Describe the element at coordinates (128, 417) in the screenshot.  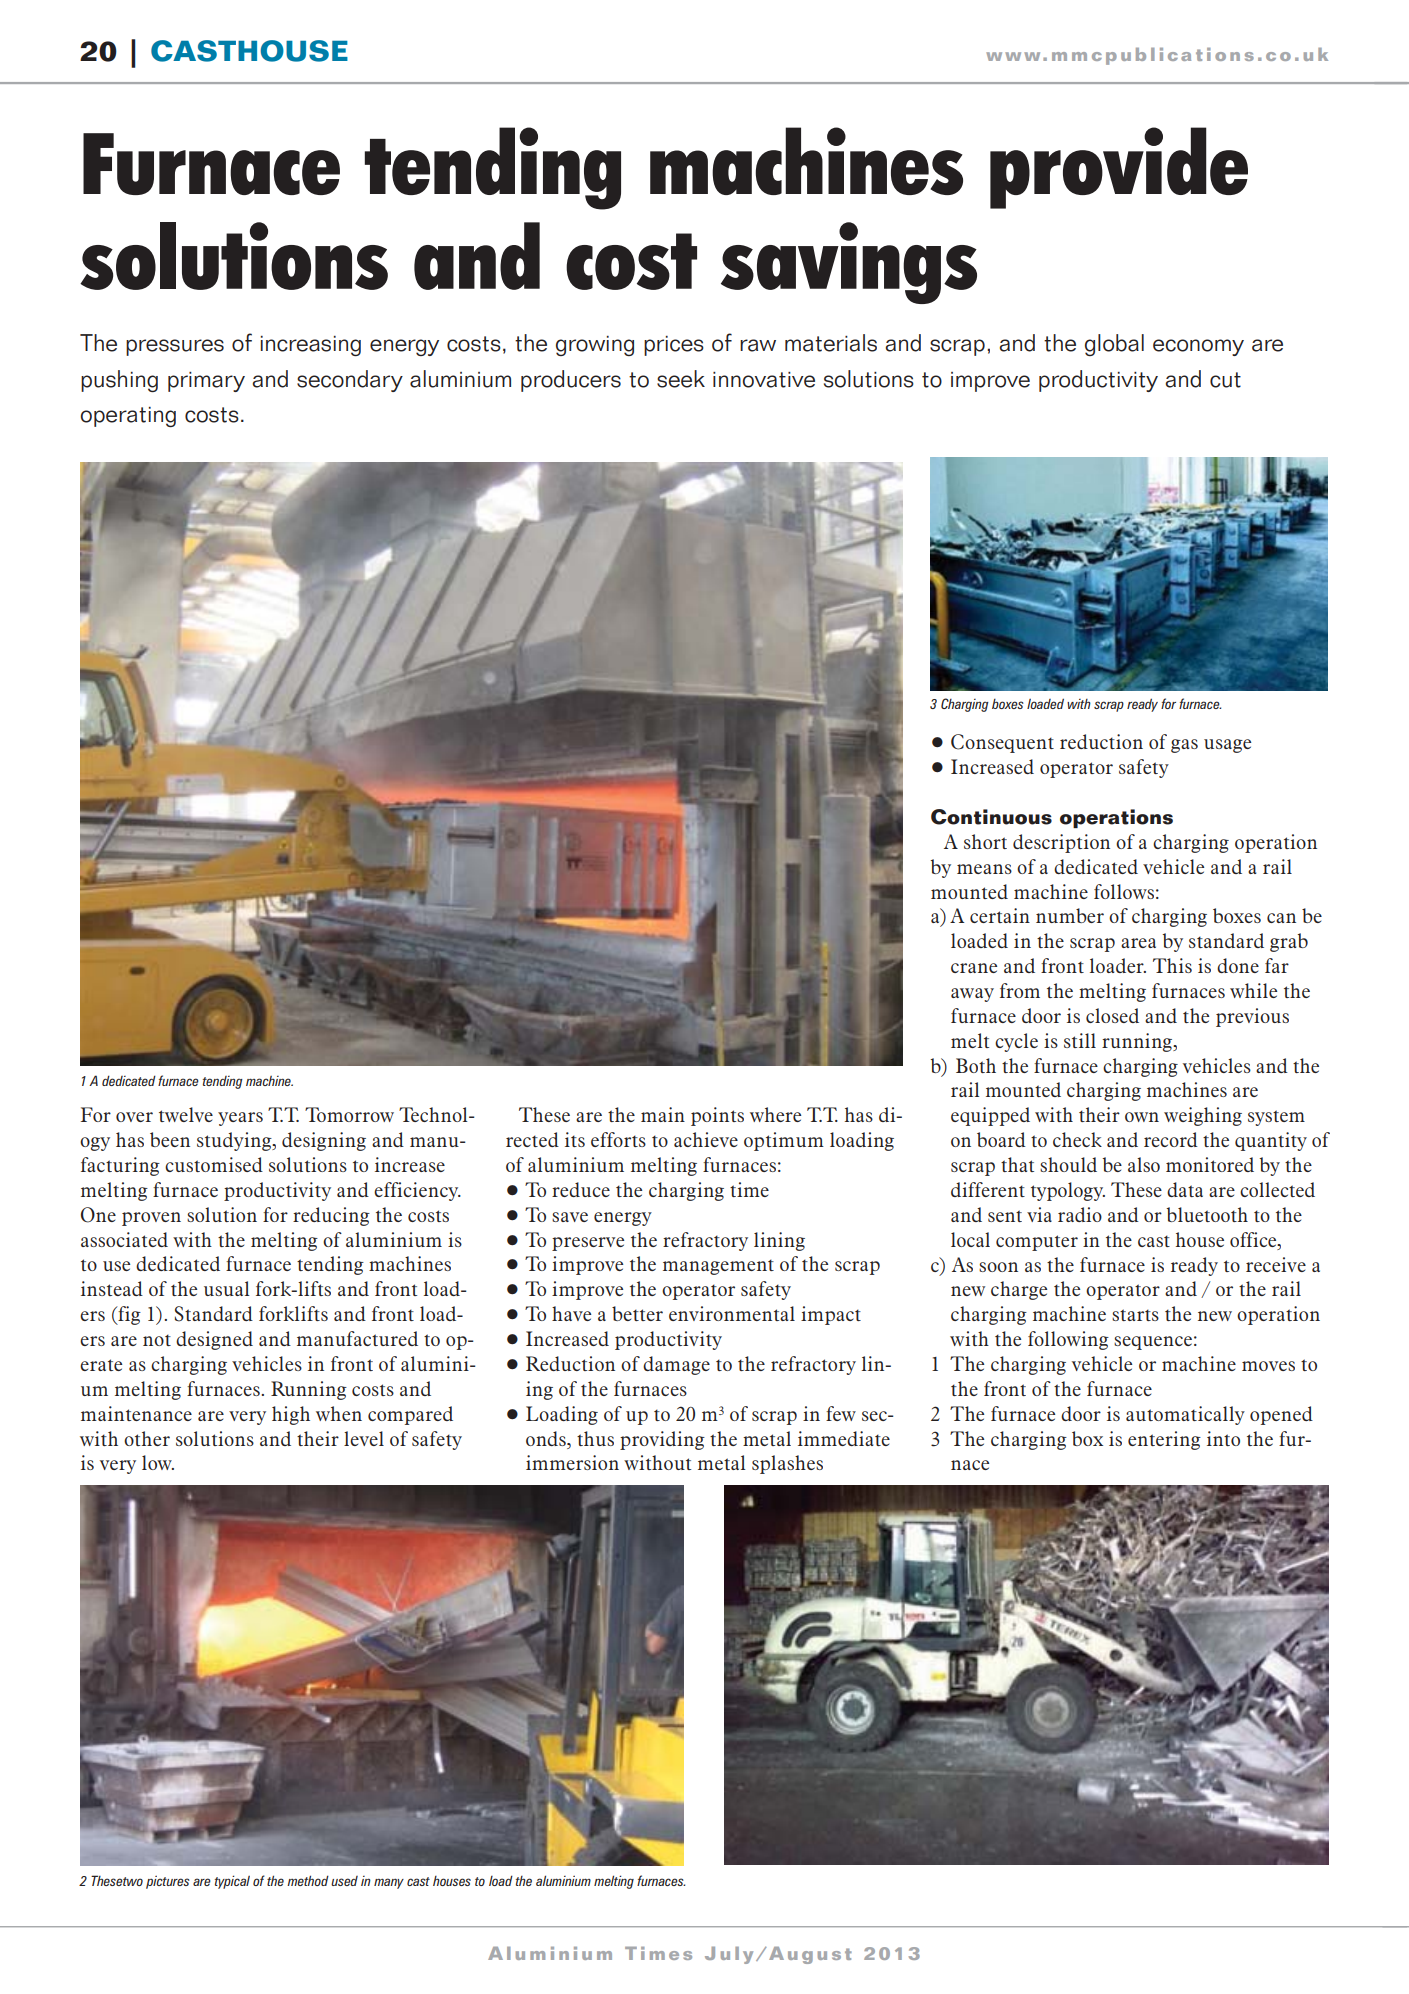
I see `operating` at that location.
